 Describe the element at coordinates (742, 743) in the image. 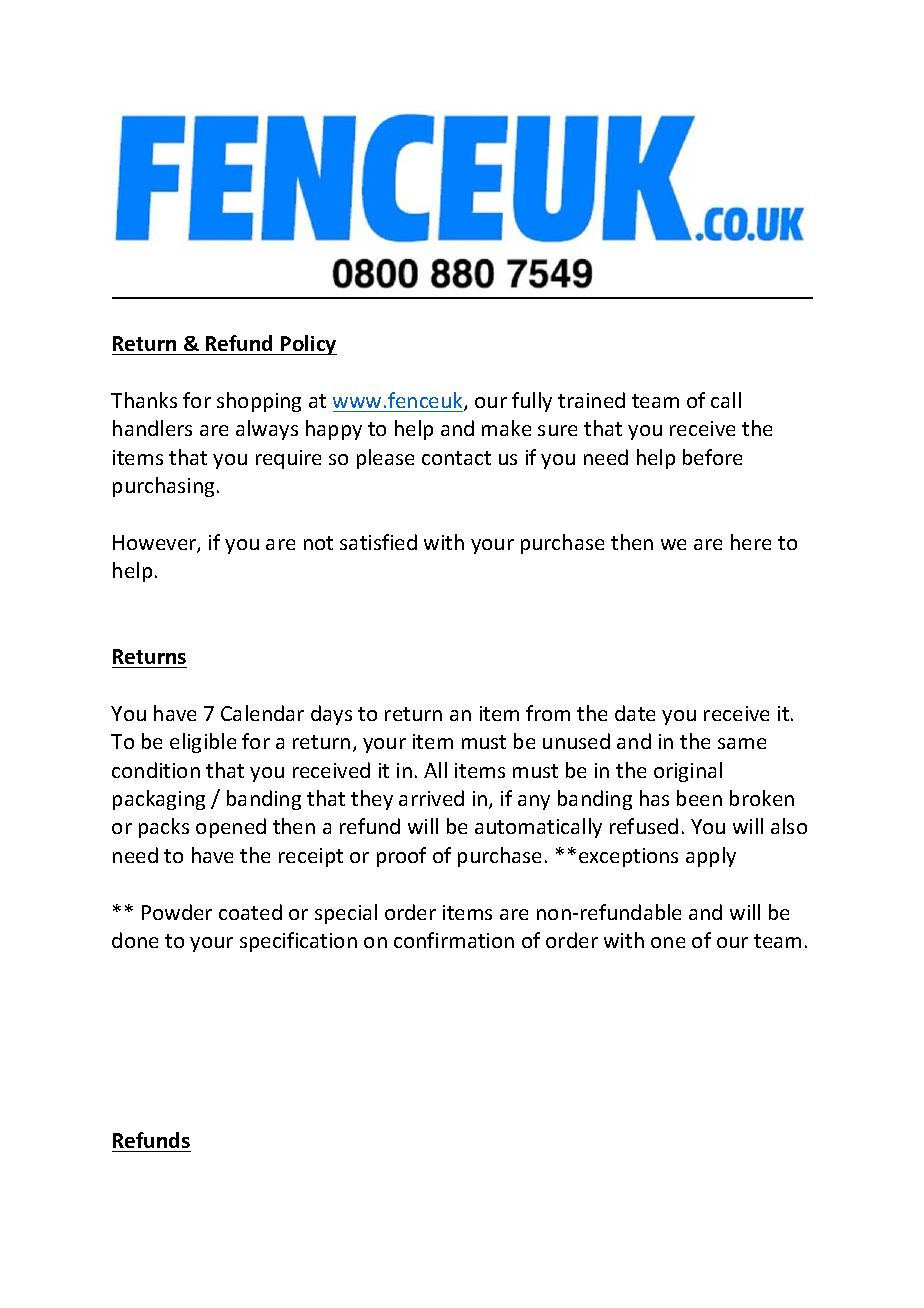

I see `same` at that location.
